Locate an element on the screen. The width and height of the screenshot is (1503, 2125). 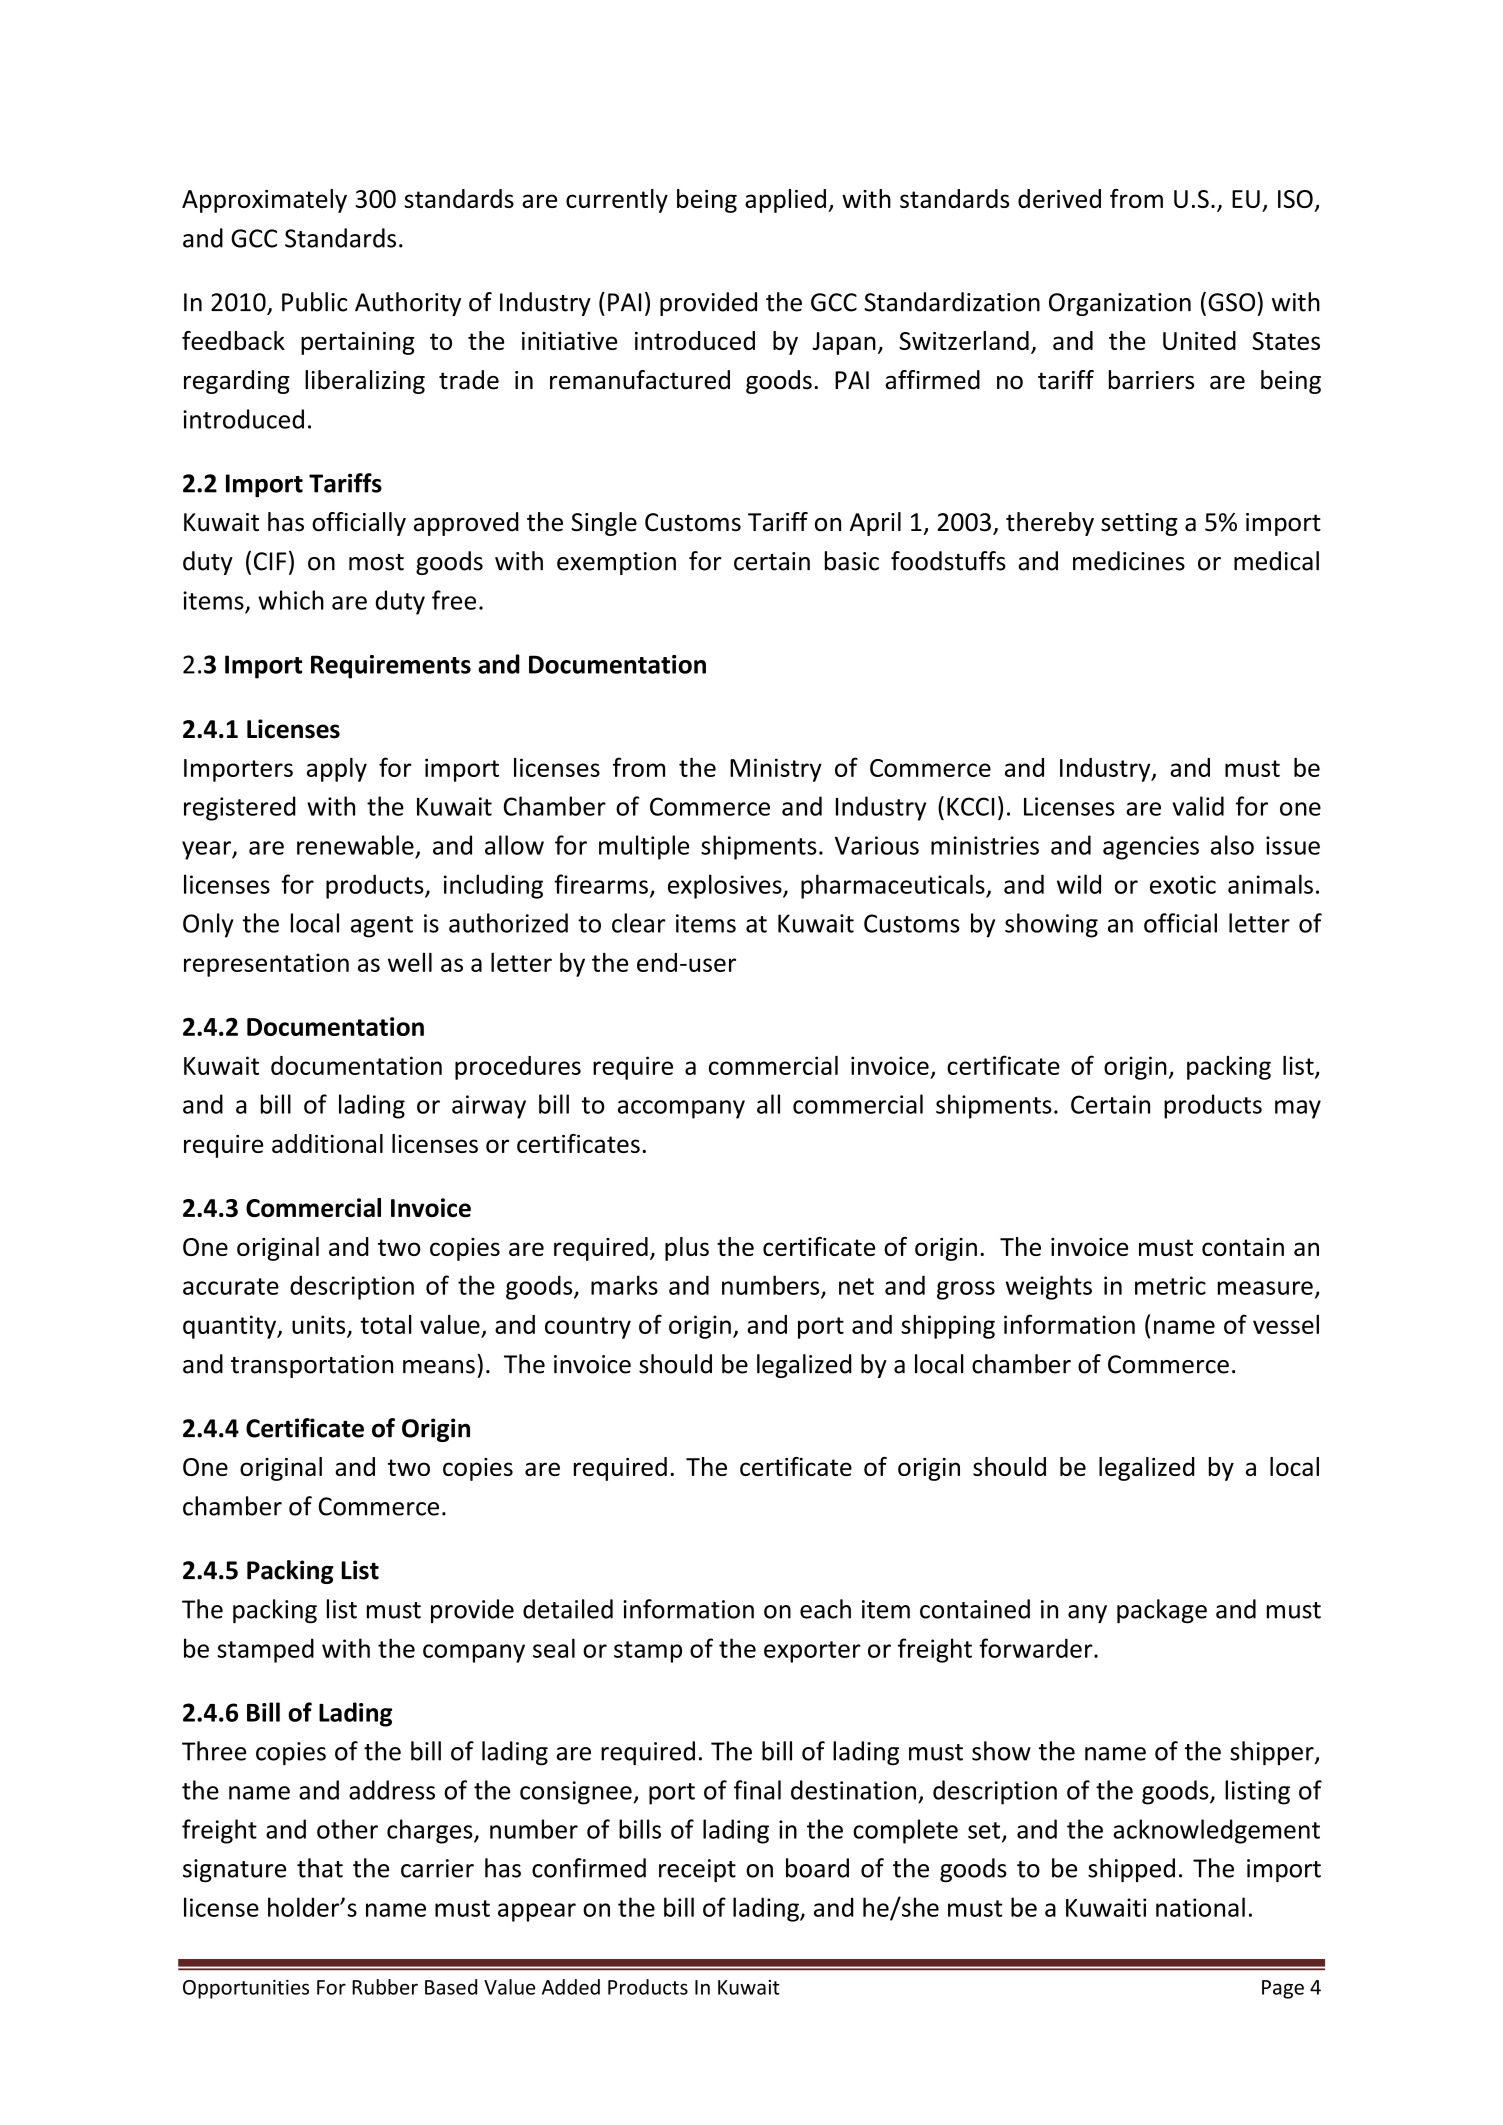
receipt is located at coordinates (697, 1870).
